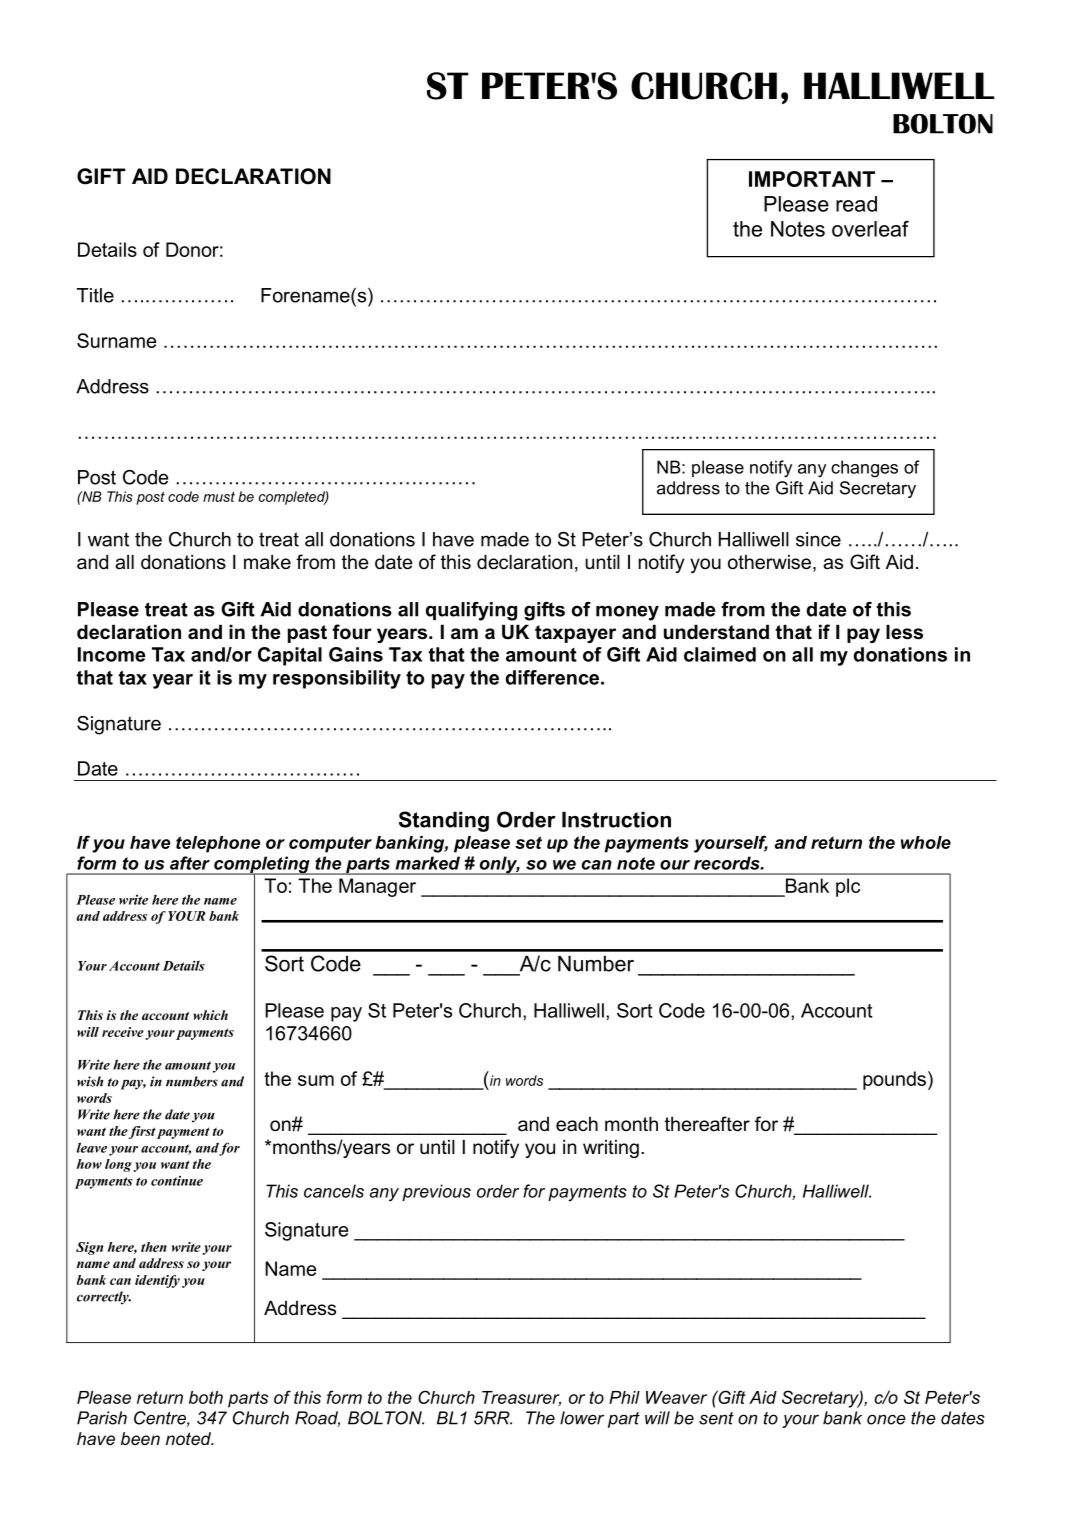 The width and height of the page is (1070, 1513). I want to click on set, so click(528, 842).
